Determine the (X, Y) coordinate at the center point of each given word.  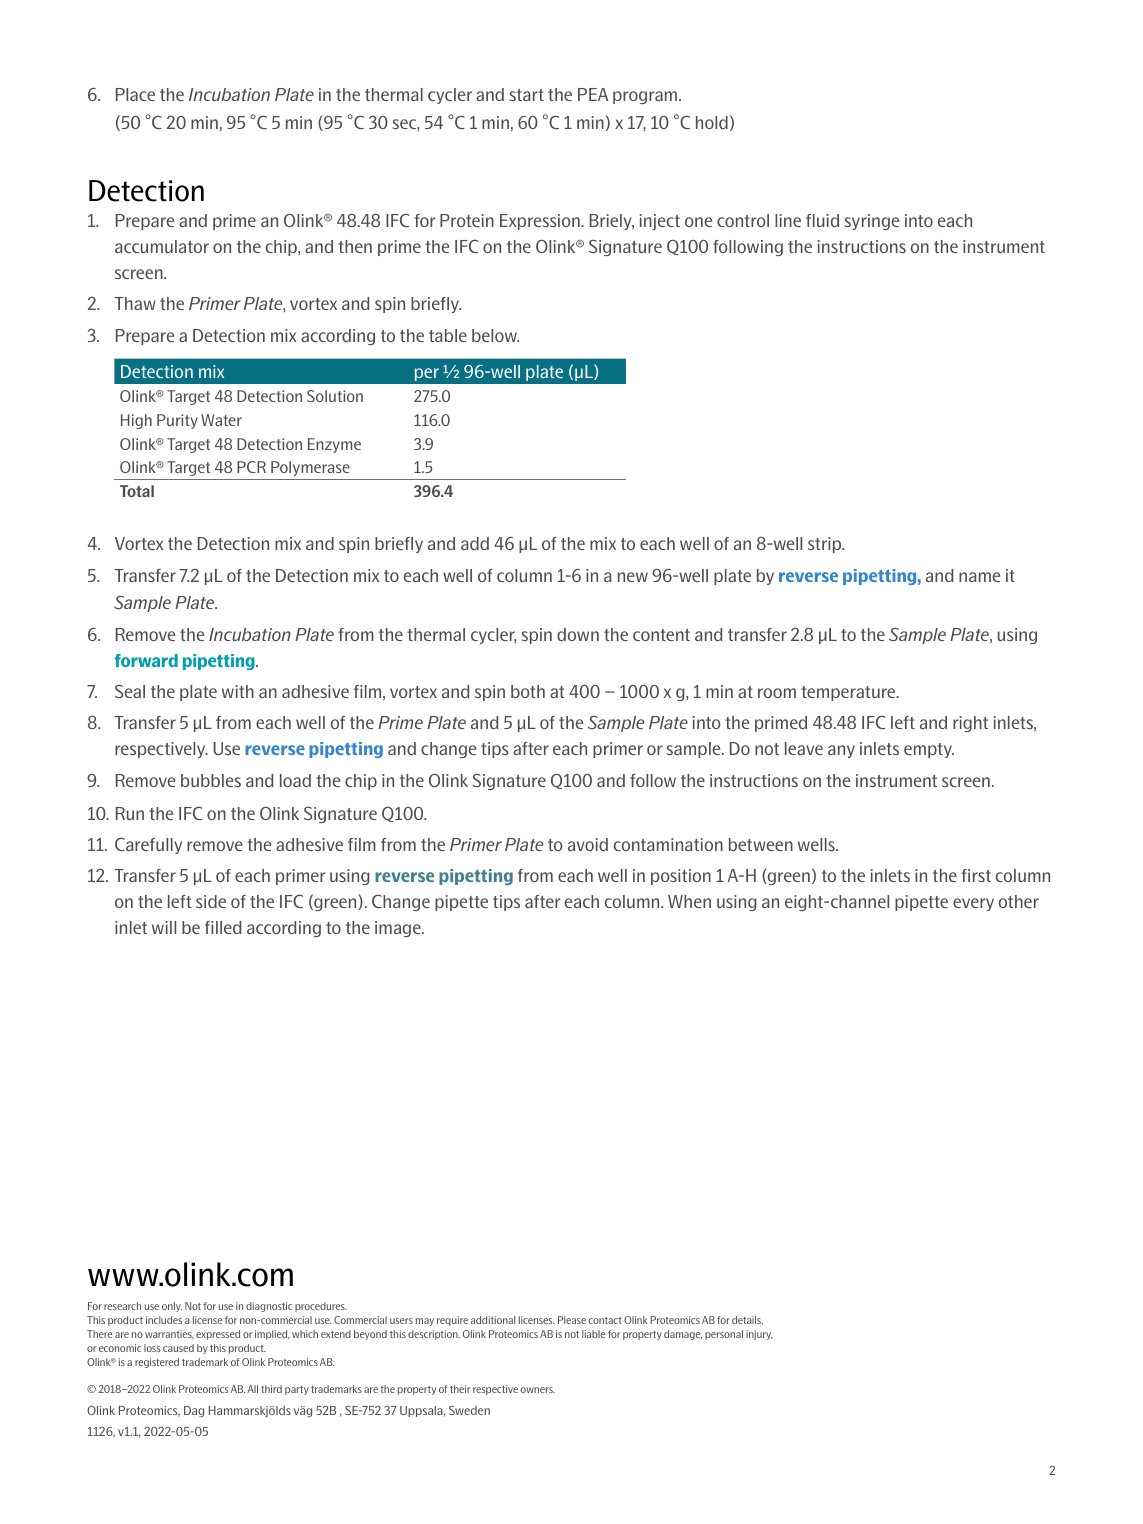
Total (137, 491)
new (633, 577)
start (526, 95)
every (973, 904)
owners (537, 1390)
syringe (871, 222)
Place (135, 94)
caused (178, 1348)
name (979, 577)
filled (223, 927)
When (689, 901)
